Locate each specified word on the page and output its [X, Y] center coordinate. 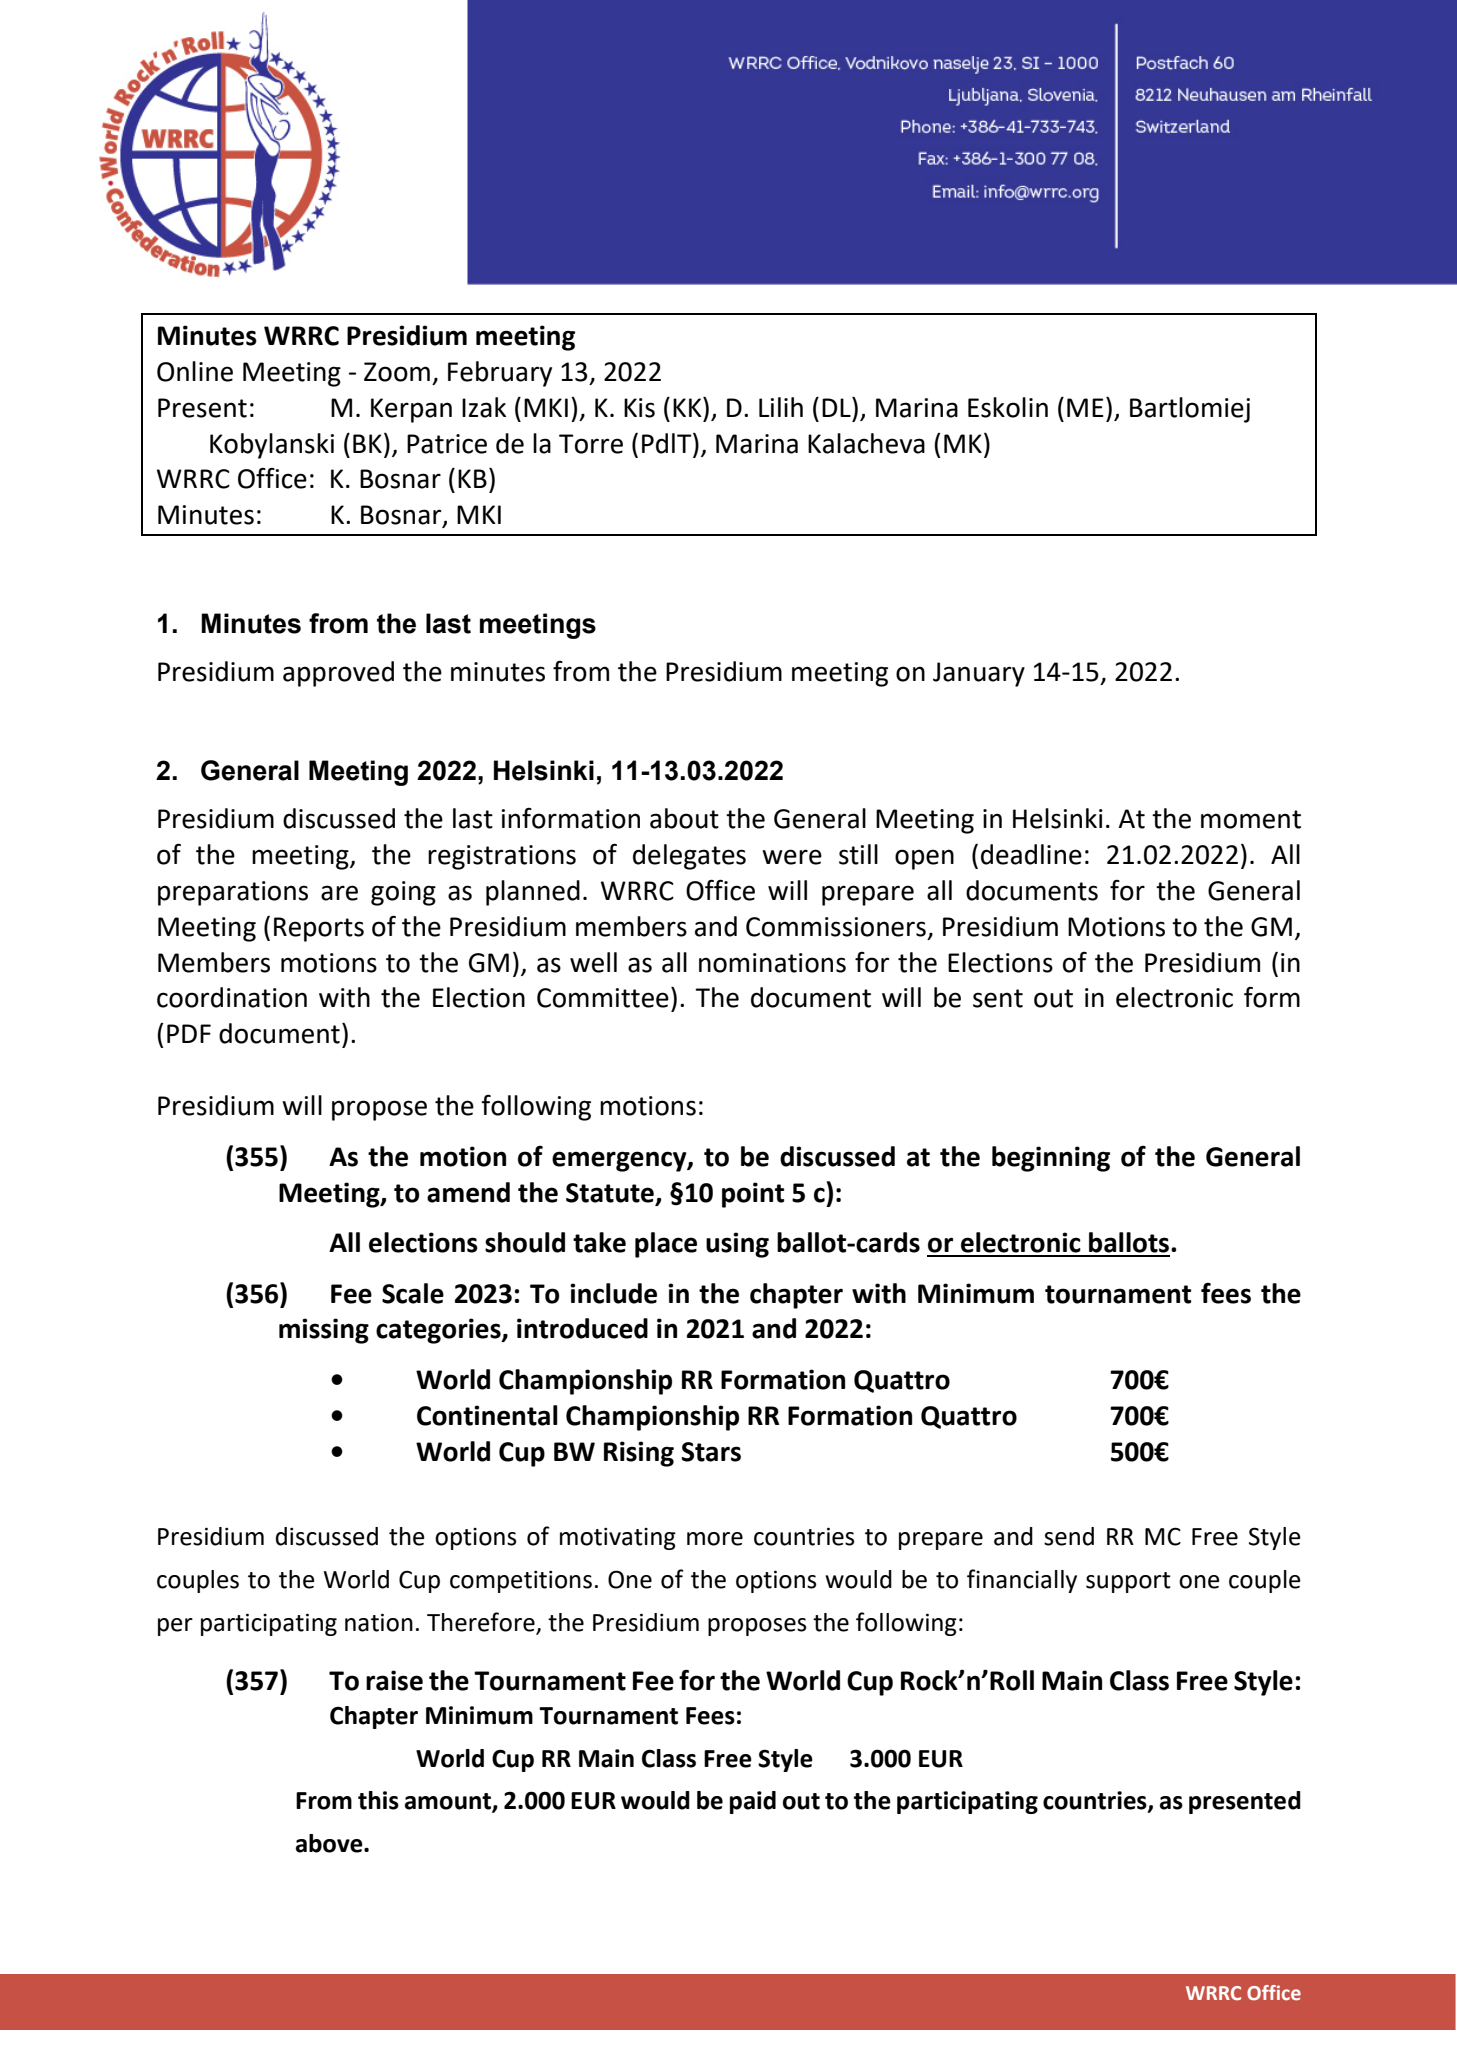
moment [1251, 819]
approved [338, 674]
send [1069, 1536]
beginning [1051, 1159]
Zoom [397, 372]
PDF [189, 1033]
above [330, 1843]
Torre [591, 444]
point [753, 1195]
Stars [711, 1452]
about [684, 818]
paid [753, 1802]
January [979, 674]
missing [324, 1331]
